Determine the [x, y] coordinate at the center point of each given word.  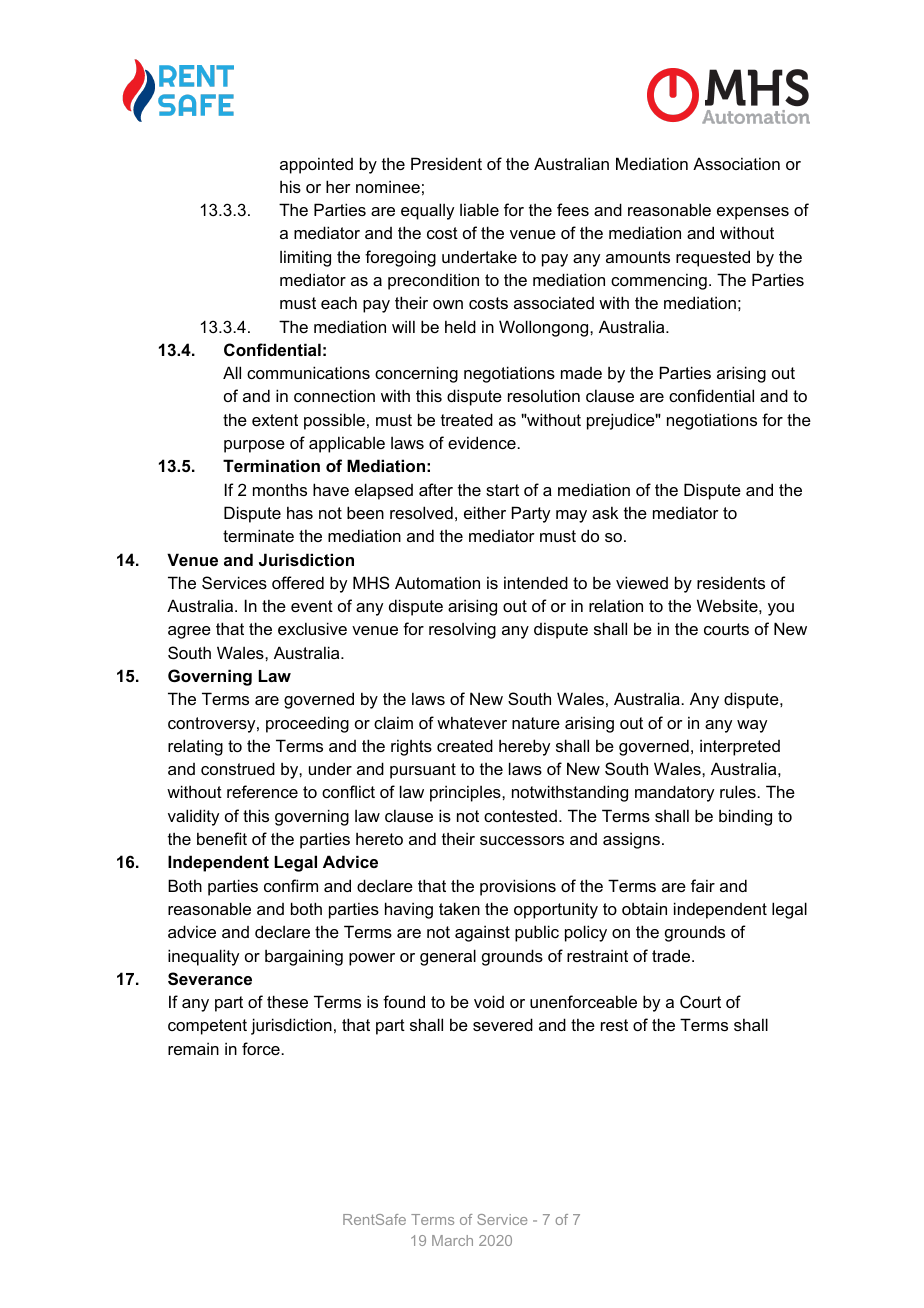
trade [672, 955]
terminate [258, 535]
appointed [316, 165]
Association [736, 163]
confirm [291, 885]
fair [703, 885]
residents [731, 582]
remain [193, 1048]
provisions [518, 887]
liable [479, 209]
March [452, 1240]
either [485, 512]
